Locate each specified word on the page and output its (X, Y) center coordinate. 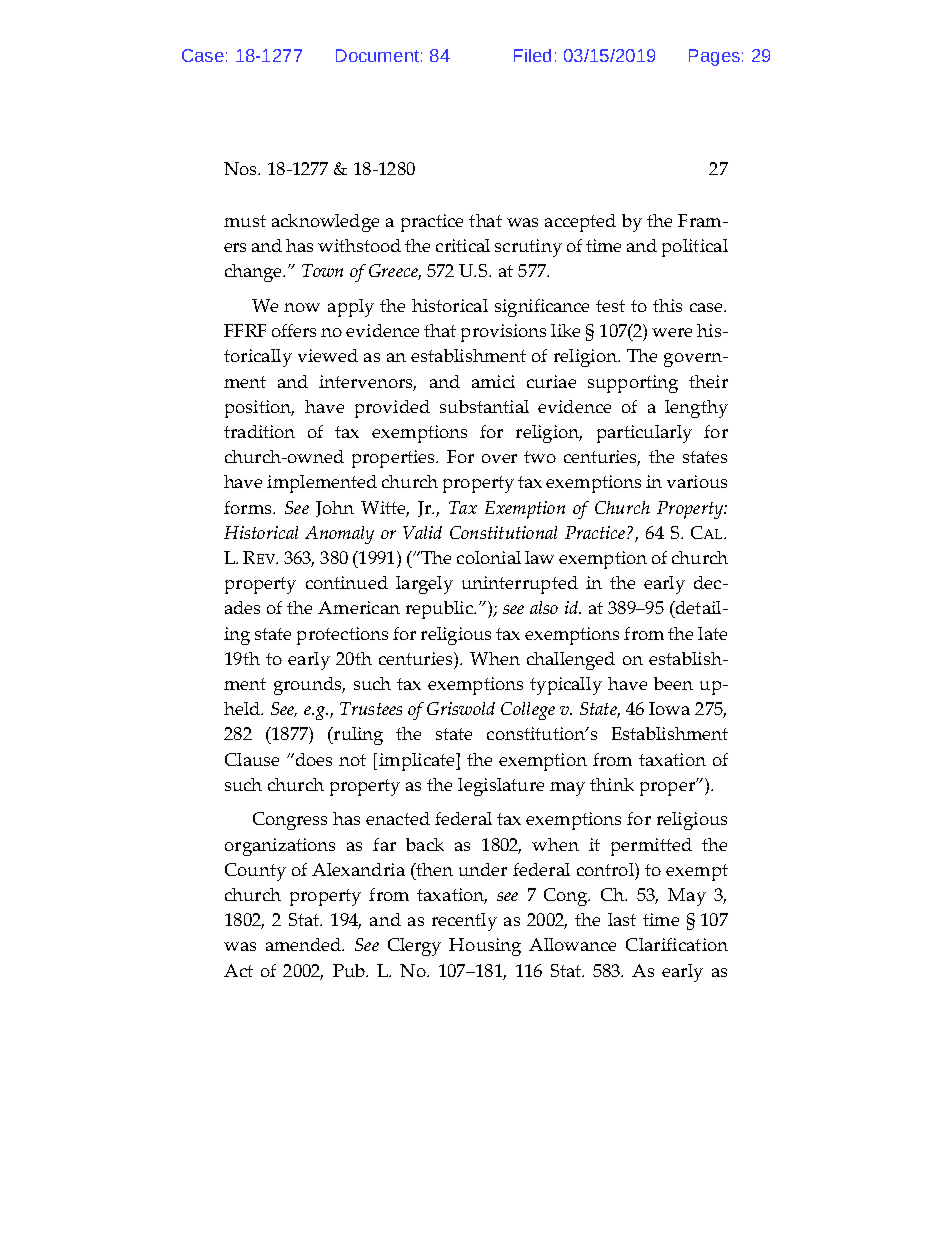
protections (342, 636)
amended (305, 944)
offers (294, 330)
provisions (503, 333)
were (672, 332)
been (673, 683)
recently (464, 922)
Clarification (677, 944)
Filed (532, 55)
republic (440, 610)
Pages (714, 57)
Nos (241, 168)
